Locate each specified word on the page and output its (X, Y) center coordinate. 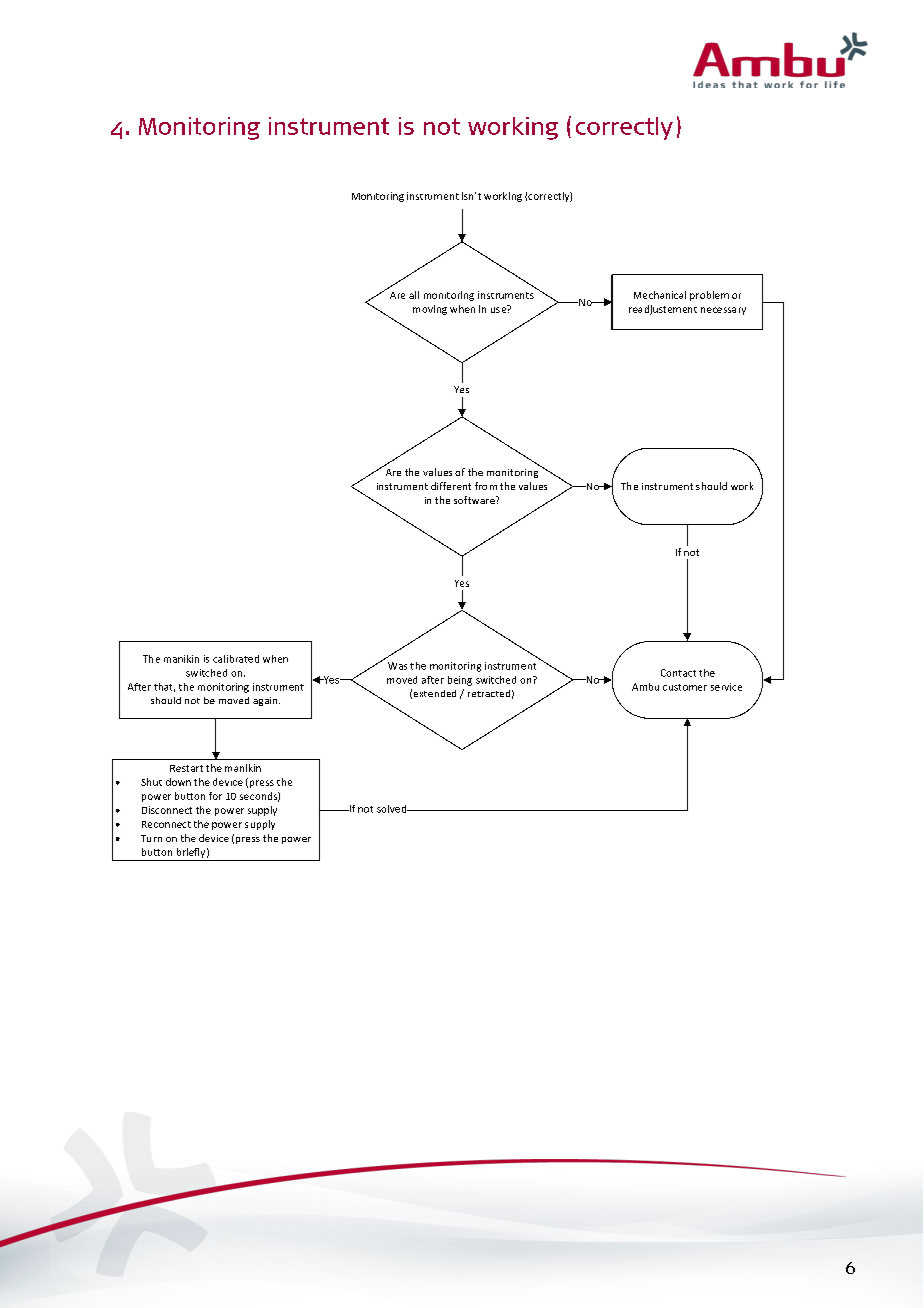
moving (430, 310)
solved (393, 809)
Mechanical (660, 295)
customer (685, 687)
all (414, 295)
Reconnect (166, 824)
